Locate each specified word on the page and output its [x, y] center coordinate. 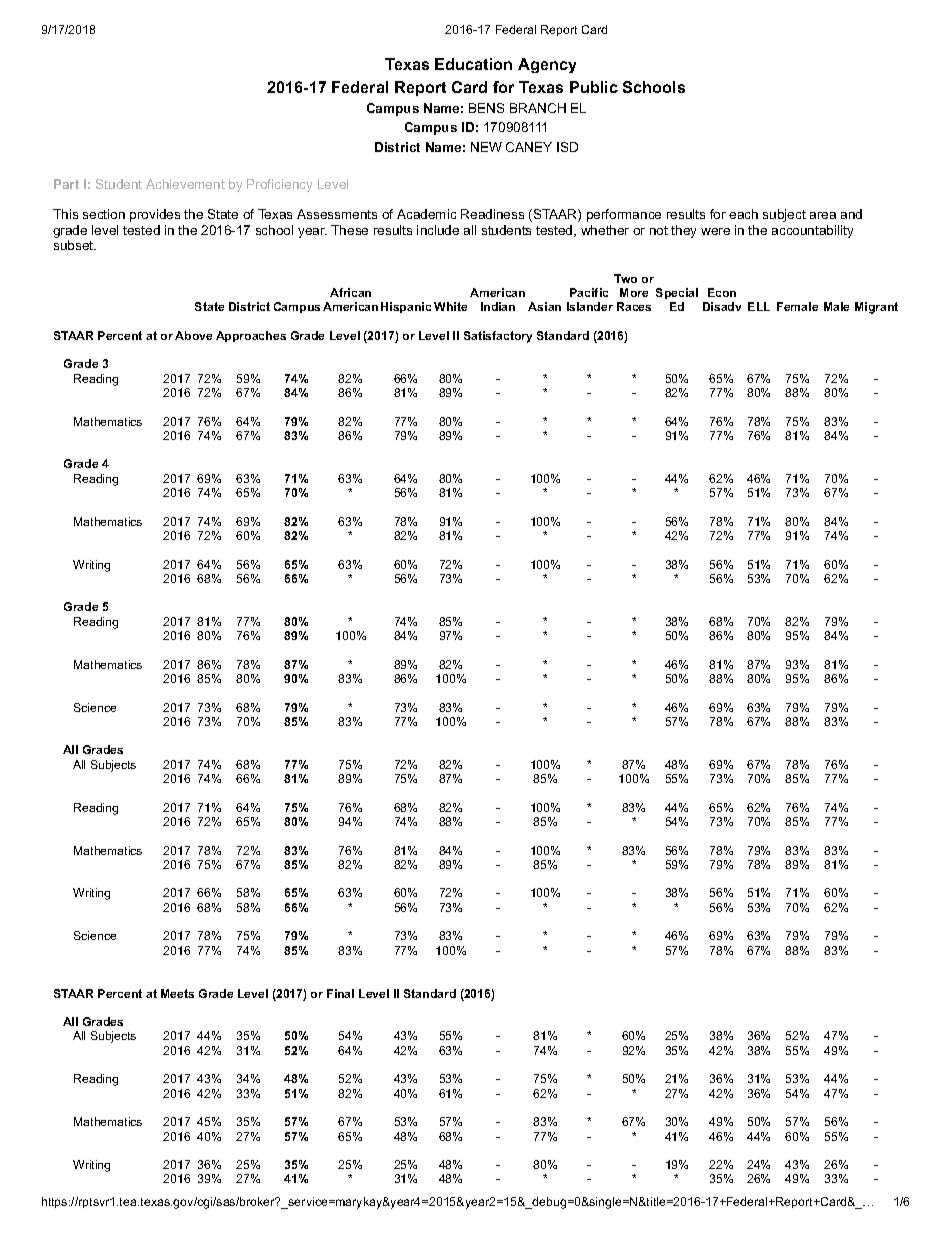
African [350, 292]
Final [340, 993]
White [450, 306]
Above [193, 335]
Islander [590, 306]
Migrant [876, 308]
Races [634, 306]
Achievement [185, 184]
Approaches [251, 336]
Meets [177, 993]
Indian [498, 306]
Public [594, 87]
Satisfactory [498, 337]
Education [473, 64]
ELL [759, 306]
